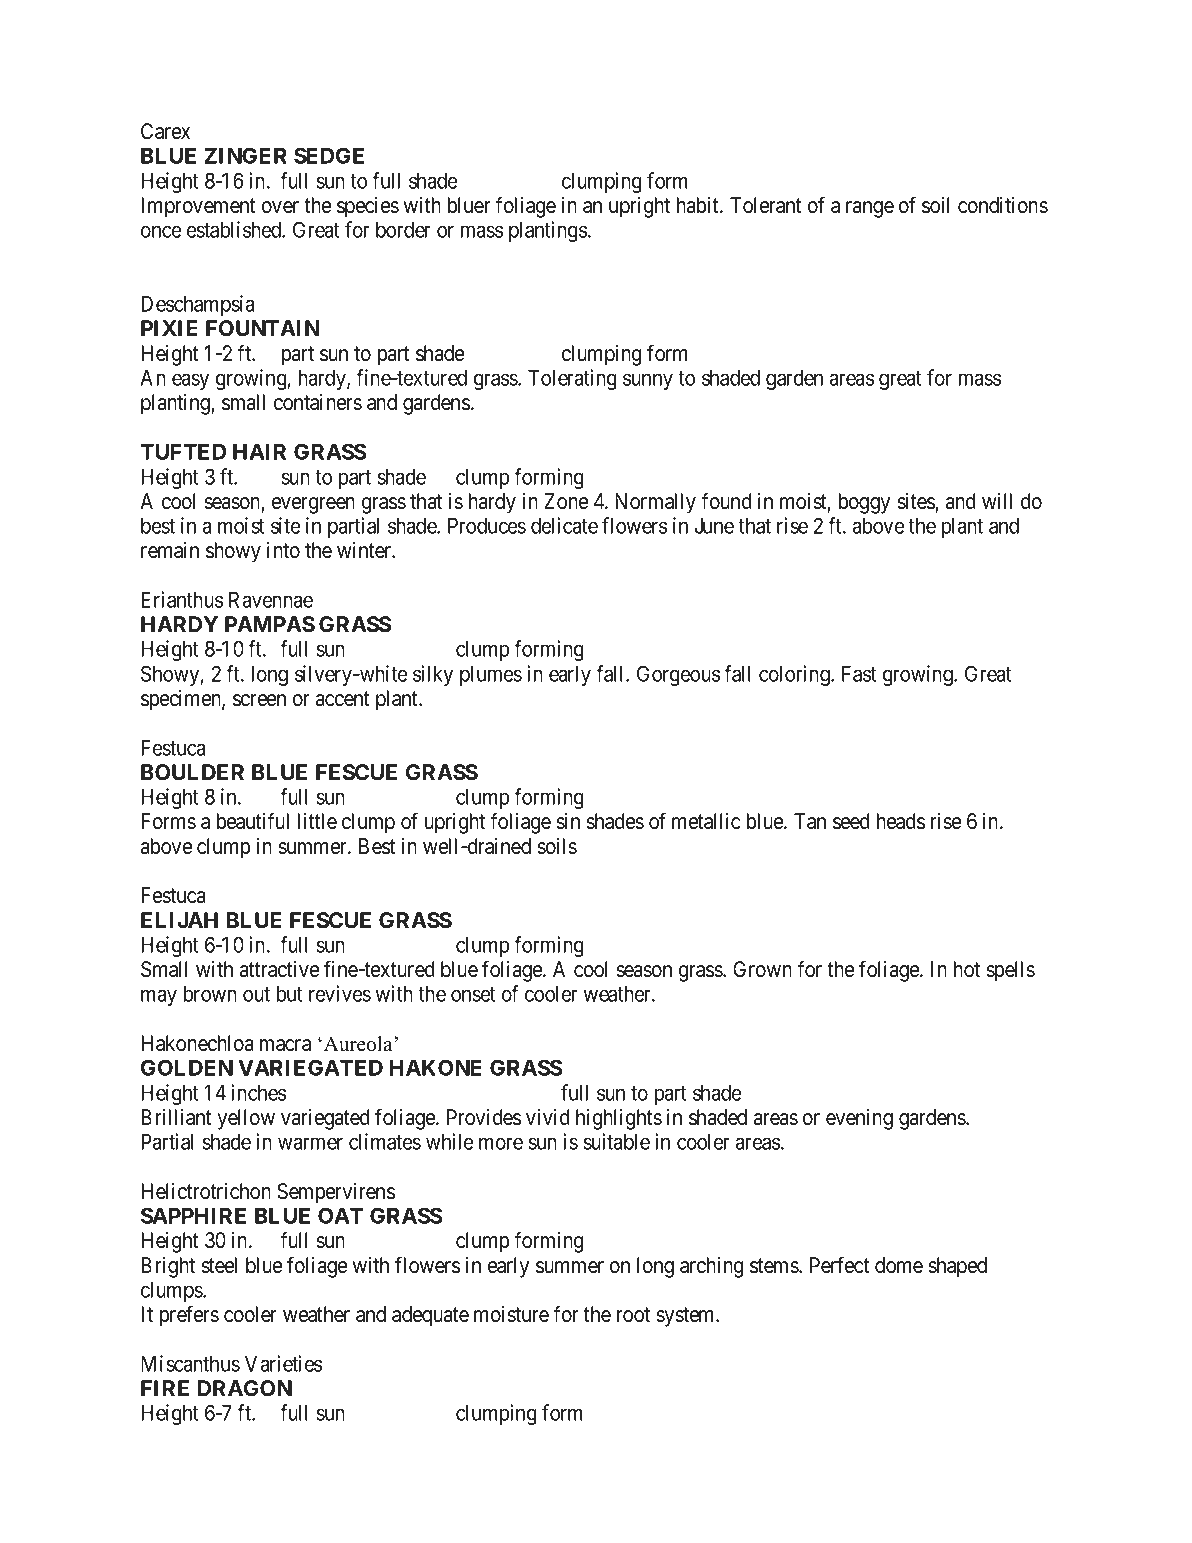 Image resolution: width=1192 pixels, height=1543 pixels. Describe the element at coordinates (899, 1265) in the screenshot. I see `dome` at that location.
